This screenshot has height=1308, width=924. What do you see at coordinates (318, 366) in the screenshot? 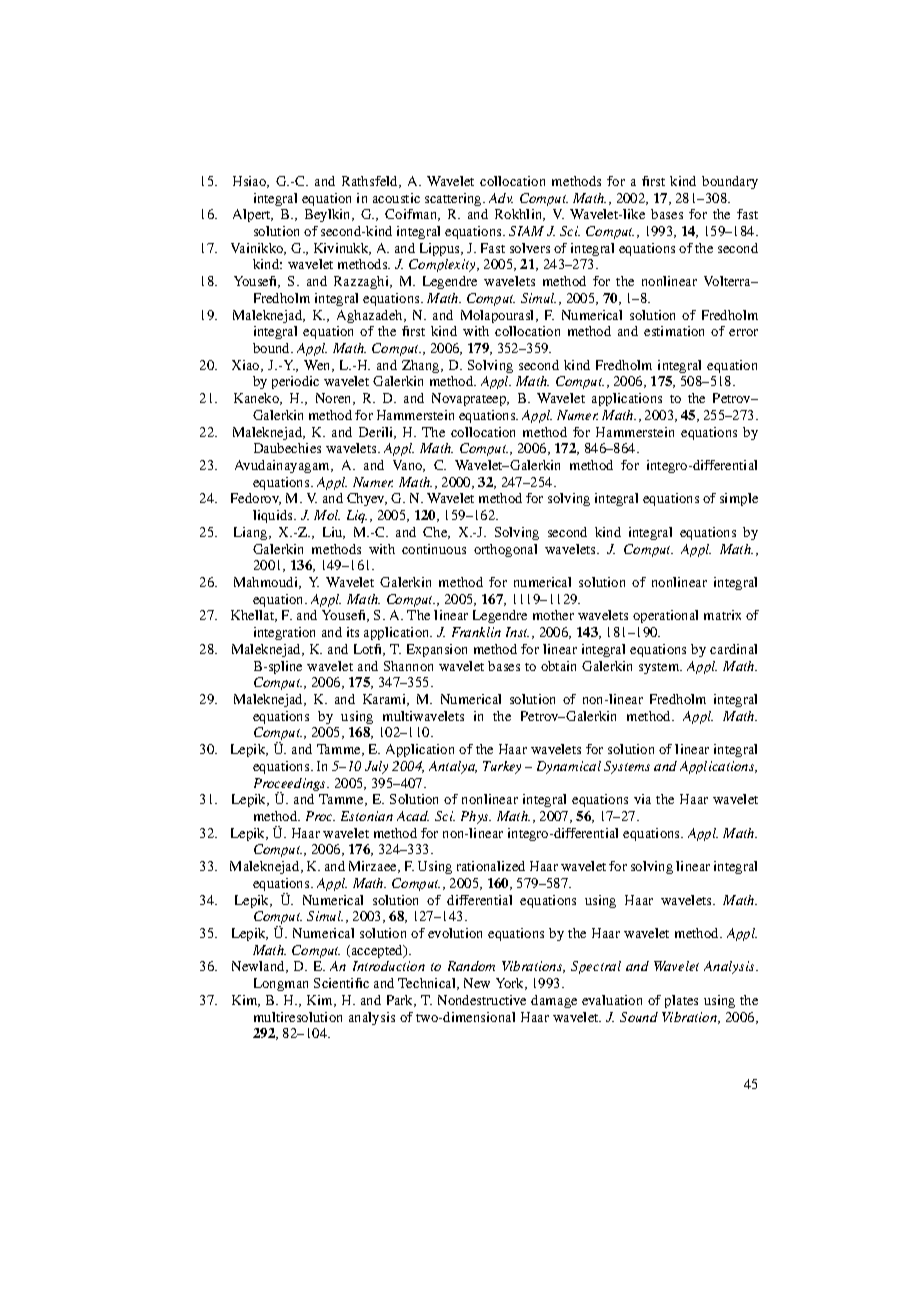
I see `Wen` at bounding box center [318, 366].
